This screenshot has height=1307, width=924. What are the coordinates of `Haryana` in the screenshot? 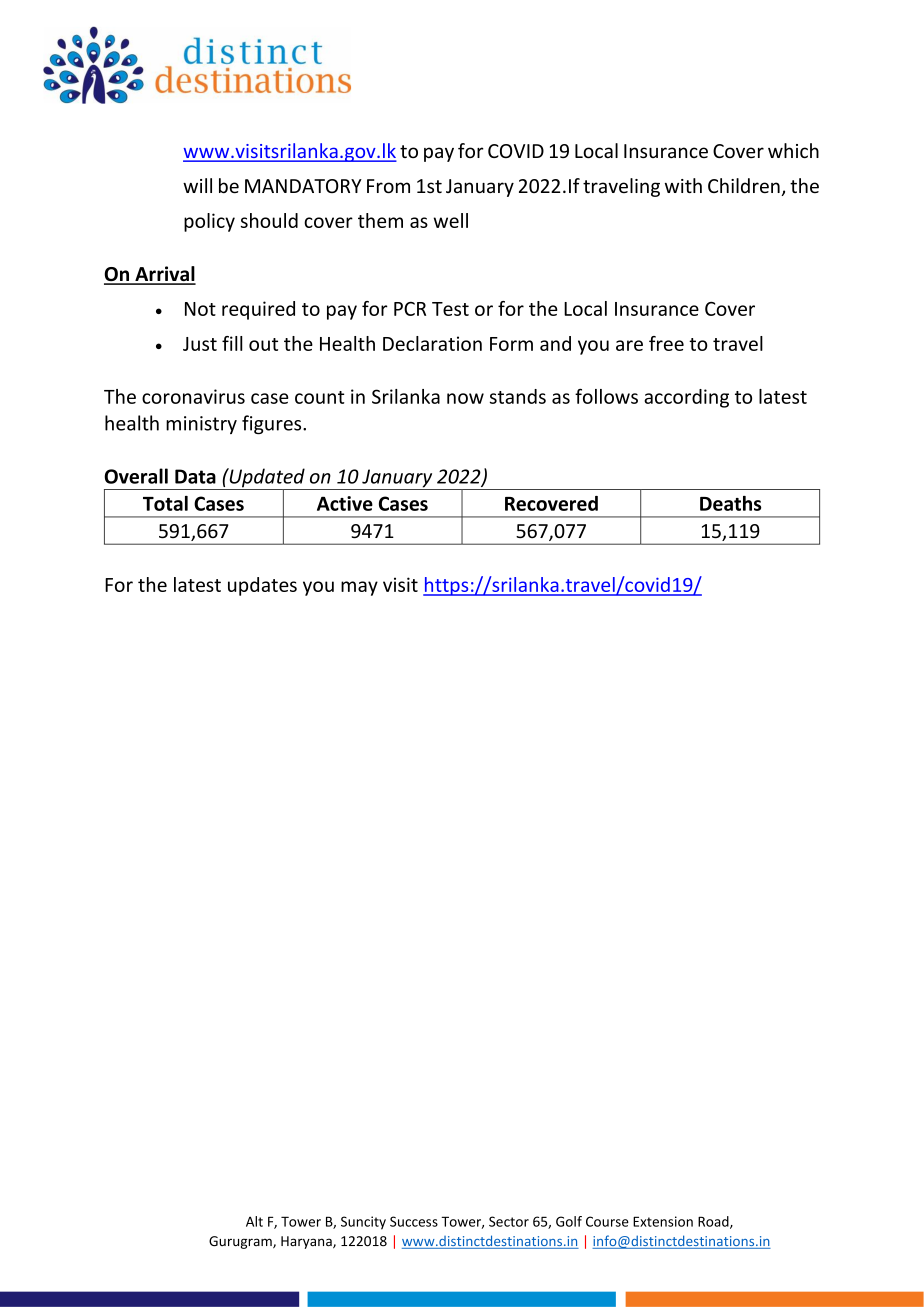 It's located at (307, 1242).
